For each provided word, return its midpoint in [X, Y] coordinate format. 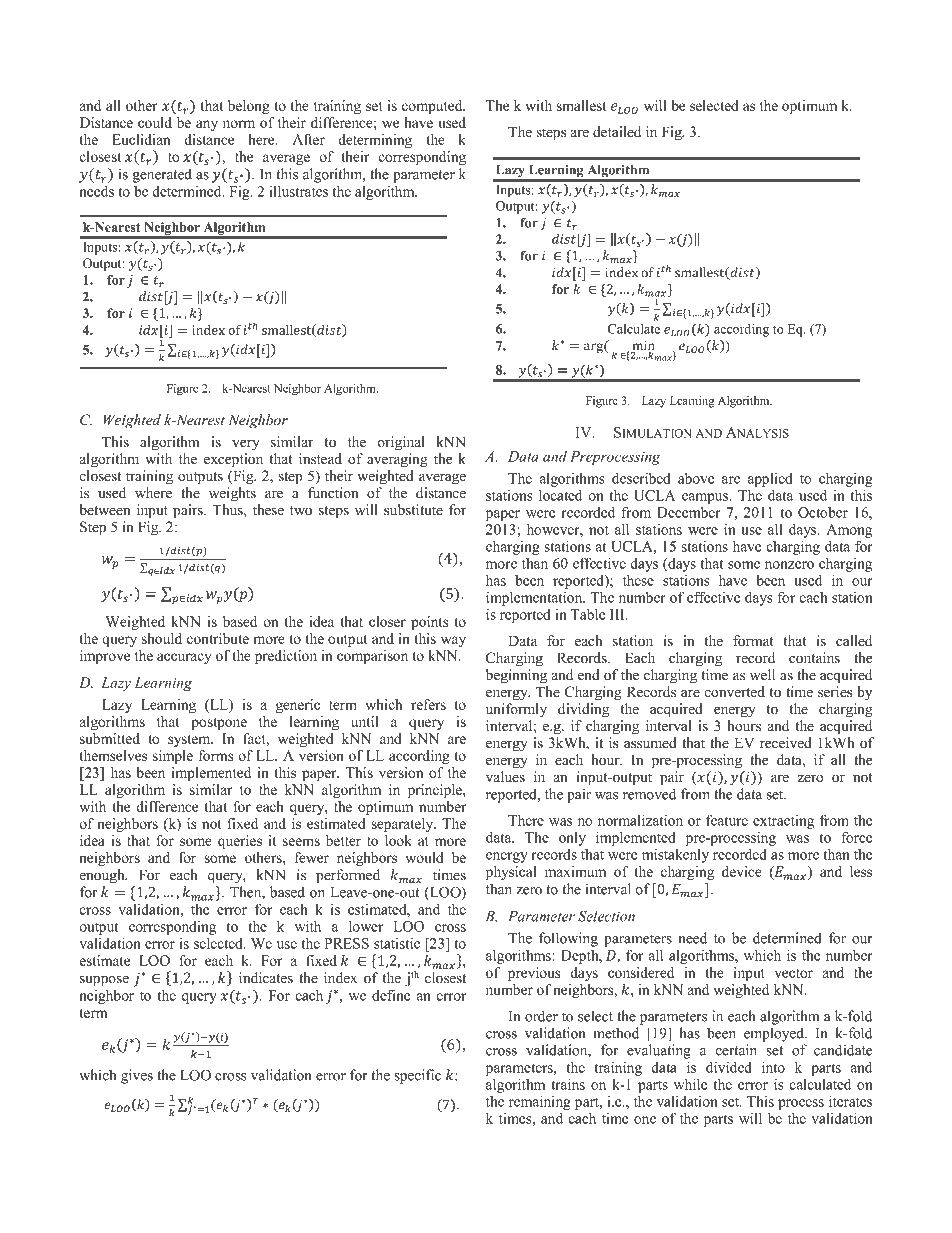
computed [433, 107]
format [753, 641]
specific [417, 1076]
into [773, 1067]
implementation [535, 599]
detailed [617, 132]
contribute [218, 638]
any [207, 125]
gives [137, 1076]
